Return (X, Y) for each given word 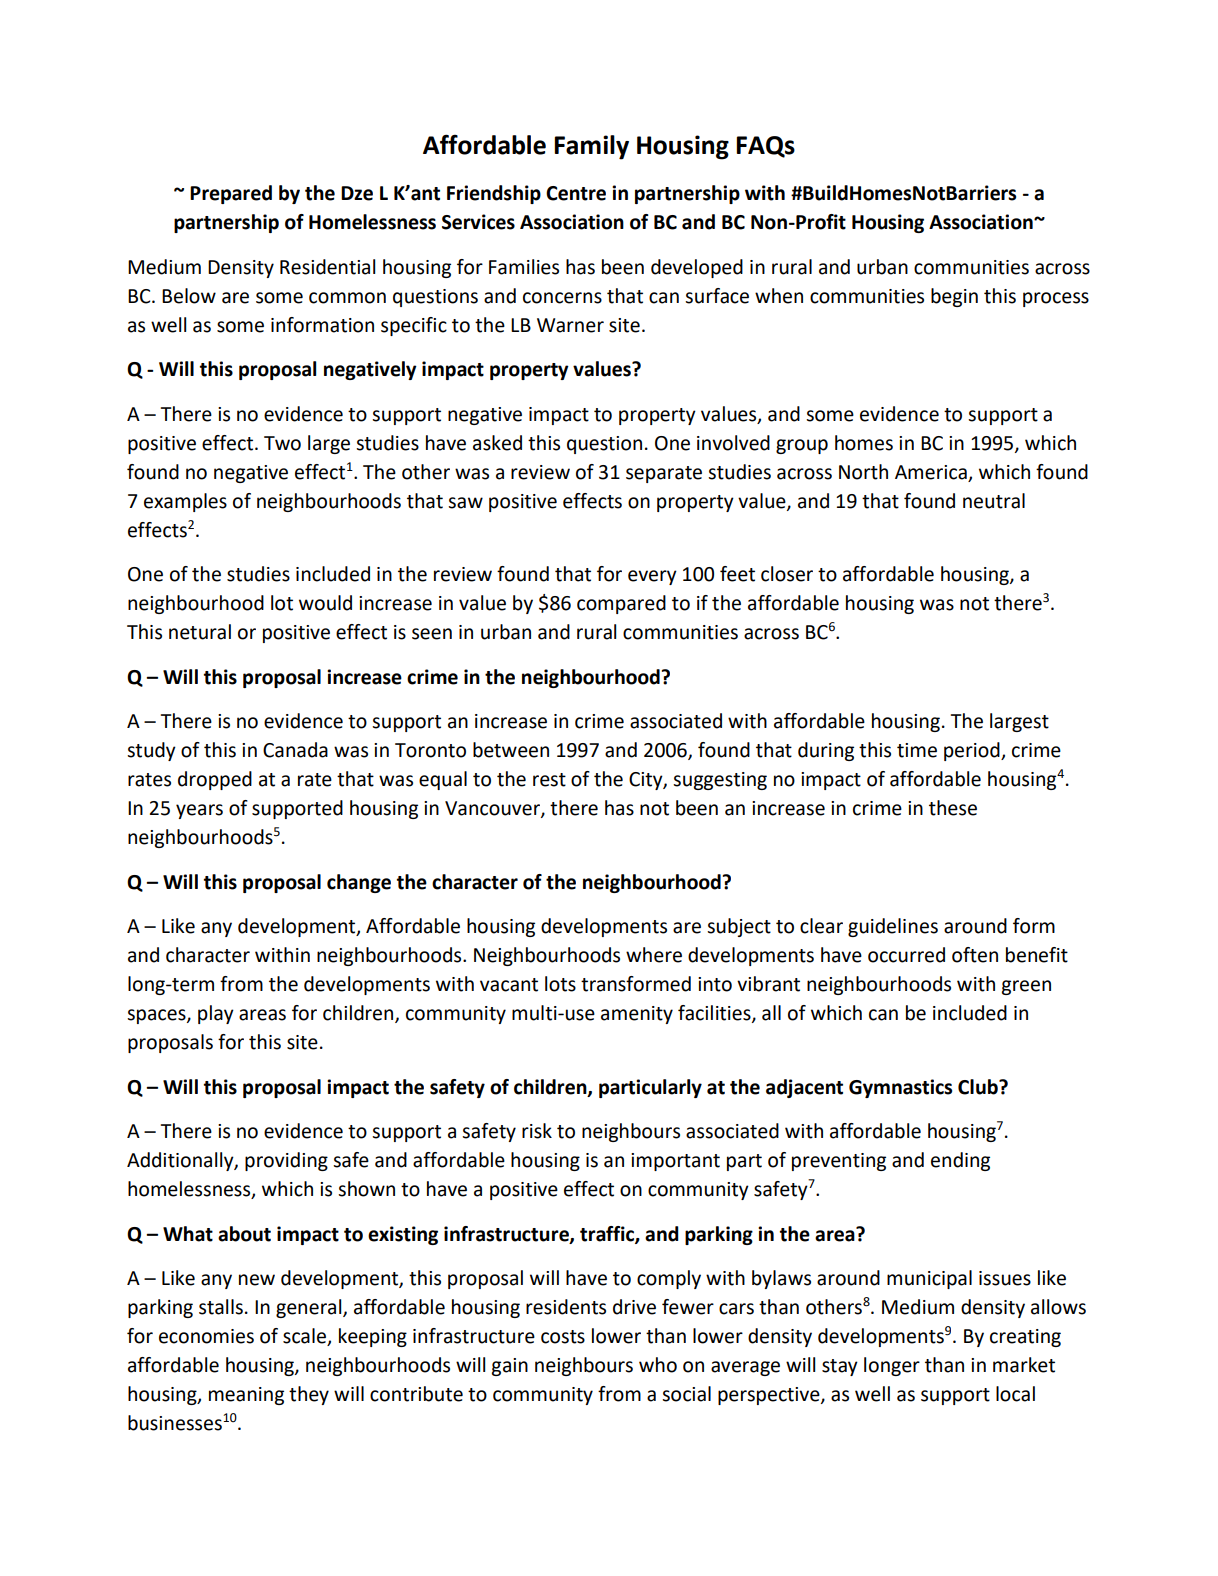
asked (497, 443)
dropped (215, 780)
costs (563, 1337)
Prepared (231, 194)
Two (282, 443)
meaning (246, 1396)
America (931, 472)
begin (954, 297)
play (216, 1014)
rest (549, 780)
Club (979, 1087)
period (973, 751)
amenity (637, 1015)
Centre (576, 193)
